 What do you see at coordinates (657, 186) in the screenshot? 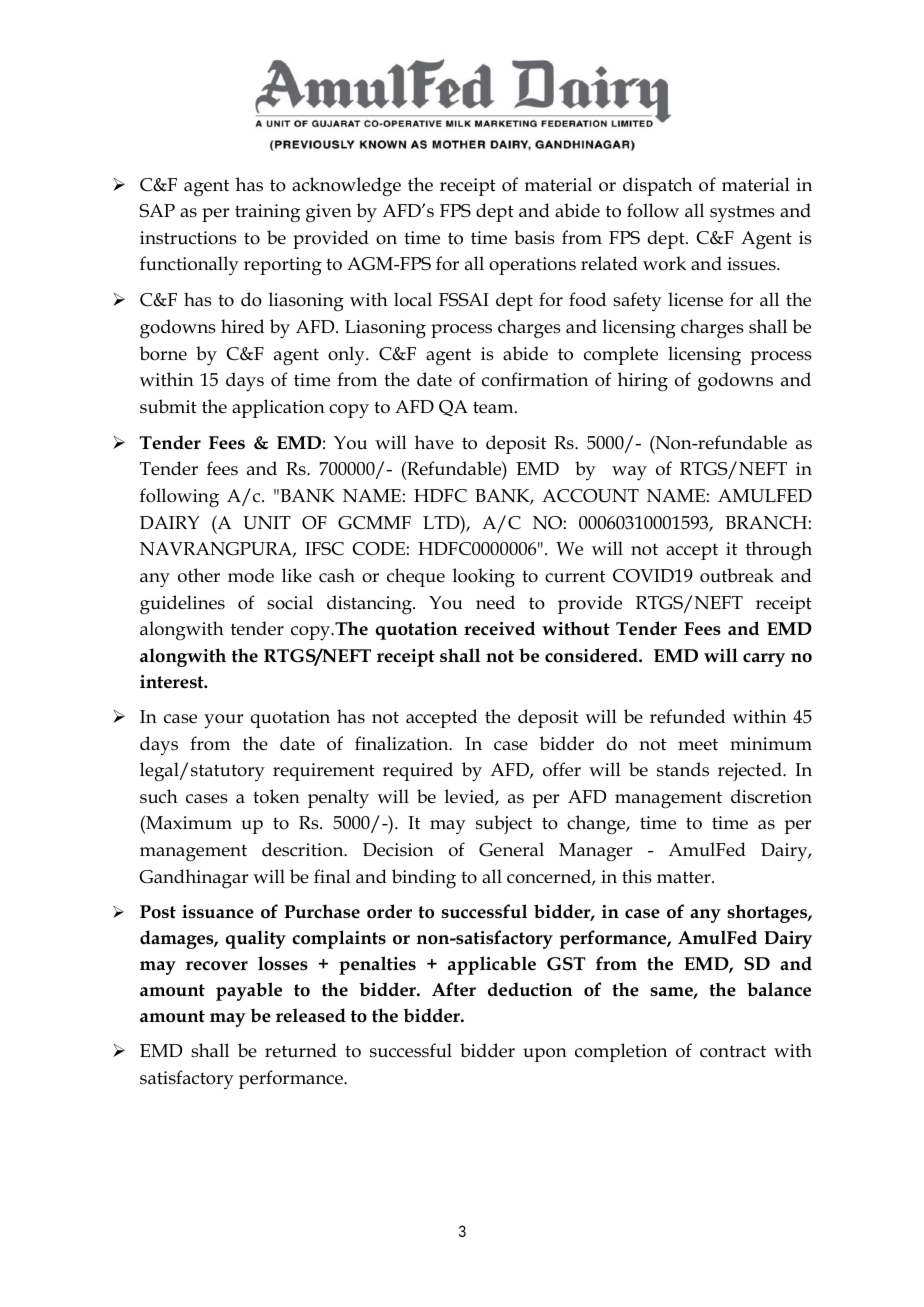
I see `dispatch` at bounding box center [657, 186].
